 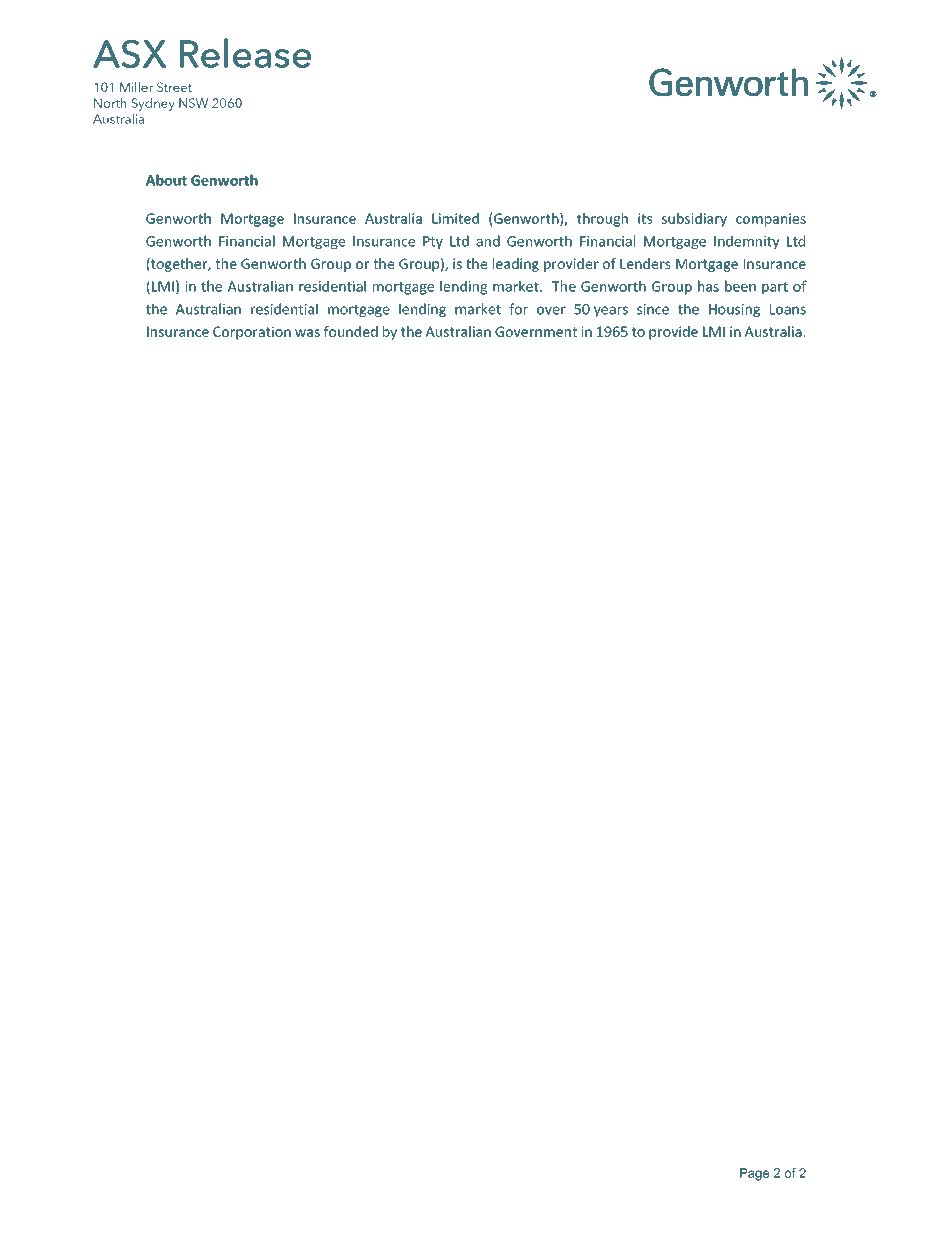 I want to click on Page, so click(x=754, y=1174).
